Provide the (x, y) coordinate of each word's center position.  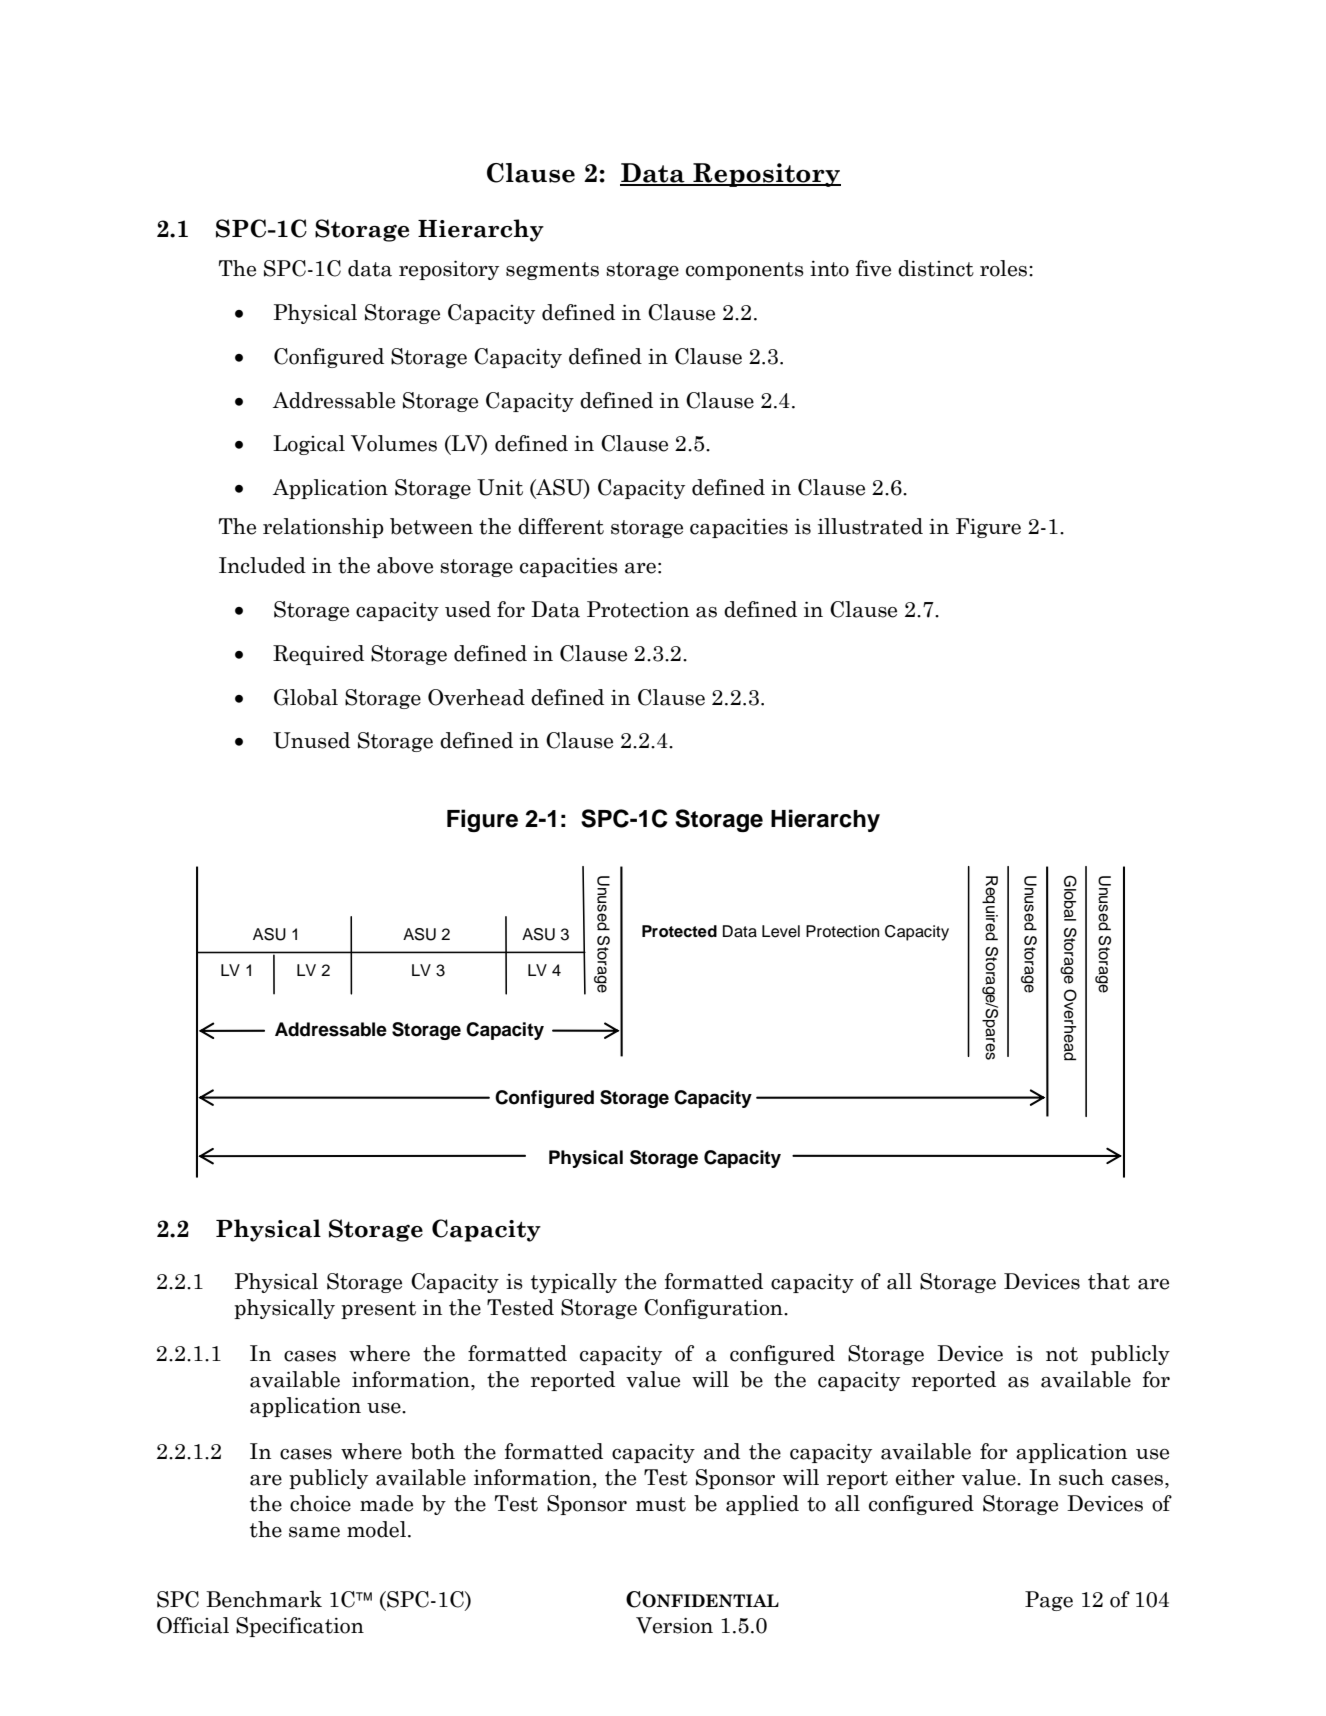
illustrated (870, 526)
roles (1005, 268)
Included (262, 565)
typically (574, 1283)
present (378, 1310)
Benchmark (264, 1599)
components (745, 271)
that (1109, 1281)
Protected (679, 931)
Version (674, 1625)
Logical (309, 445)
